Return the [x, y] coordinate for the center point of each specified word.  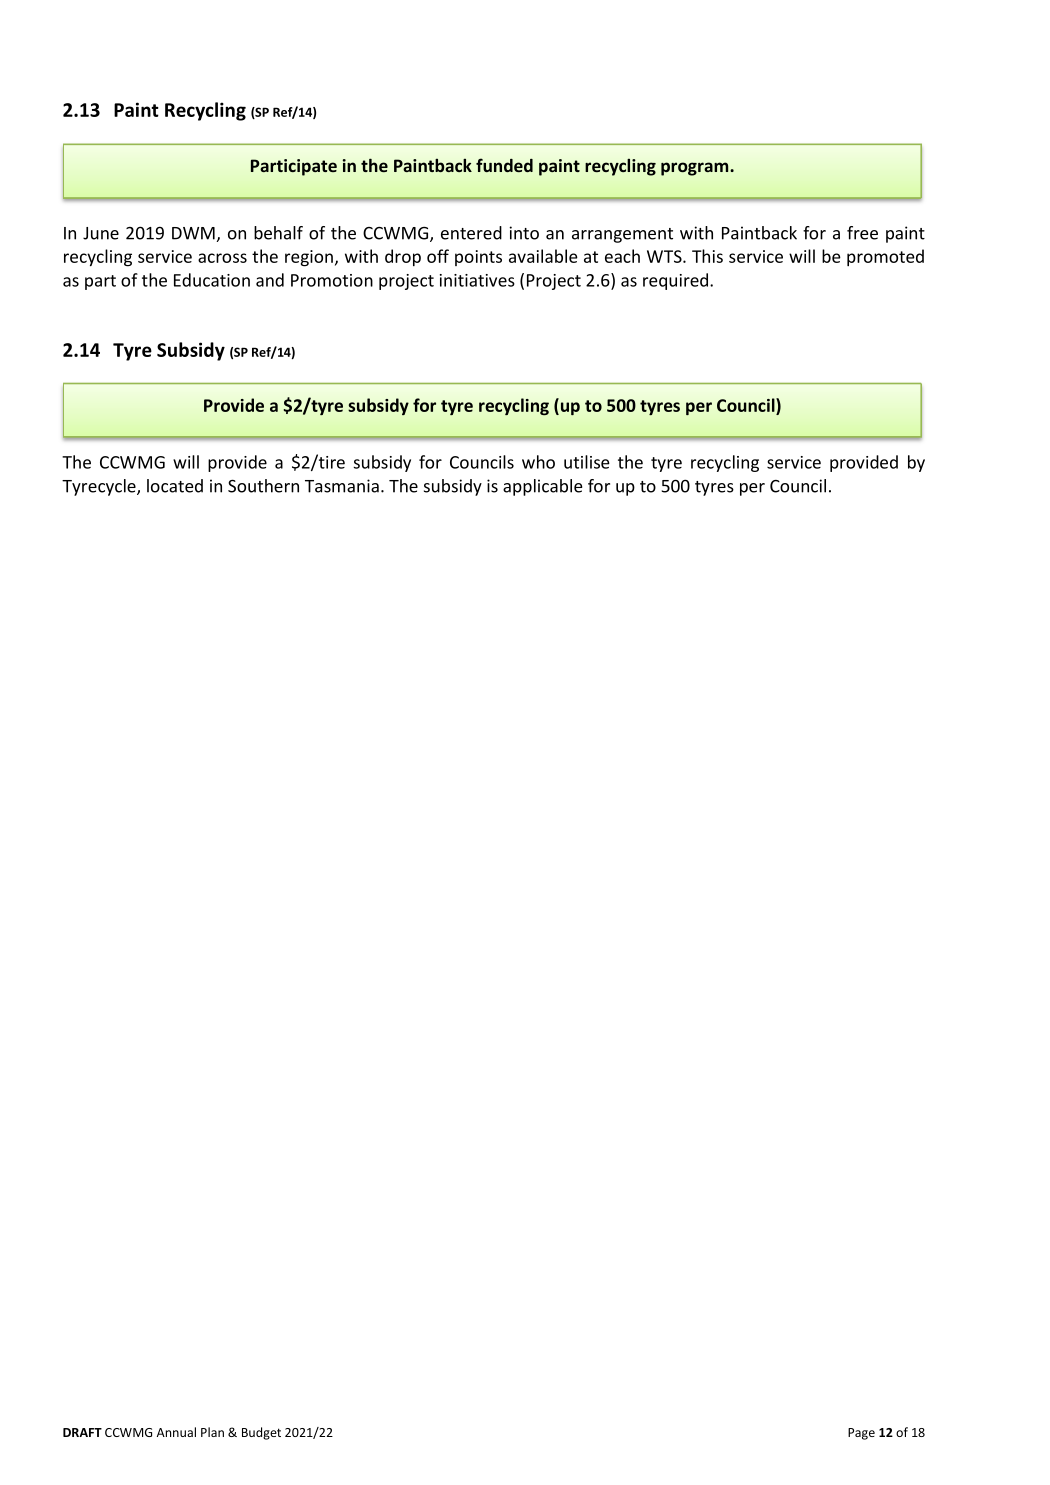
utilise [587, 462]
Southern [263, 486]
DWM [193, 233]
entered [471, 233]
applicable [542, 487]
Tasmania [342, 486]
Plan [212, 1432]
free [862, 233]
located [175, 486]
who [538, 462]
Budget [261, 1433]
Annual [176, 1432]
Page [861, 1434]
